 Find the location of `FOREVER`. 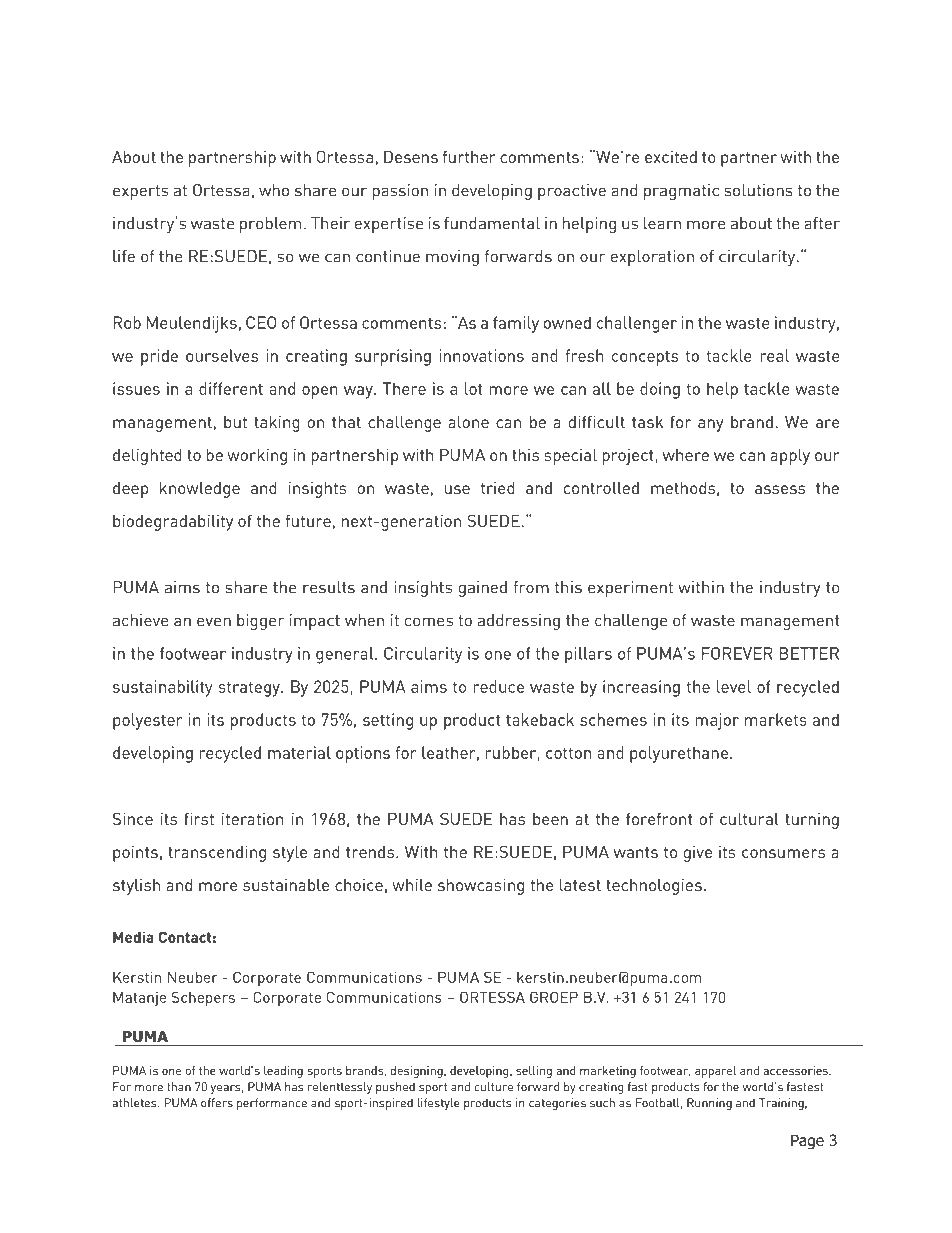

FOREVER is located at coordinates (737, 653).
